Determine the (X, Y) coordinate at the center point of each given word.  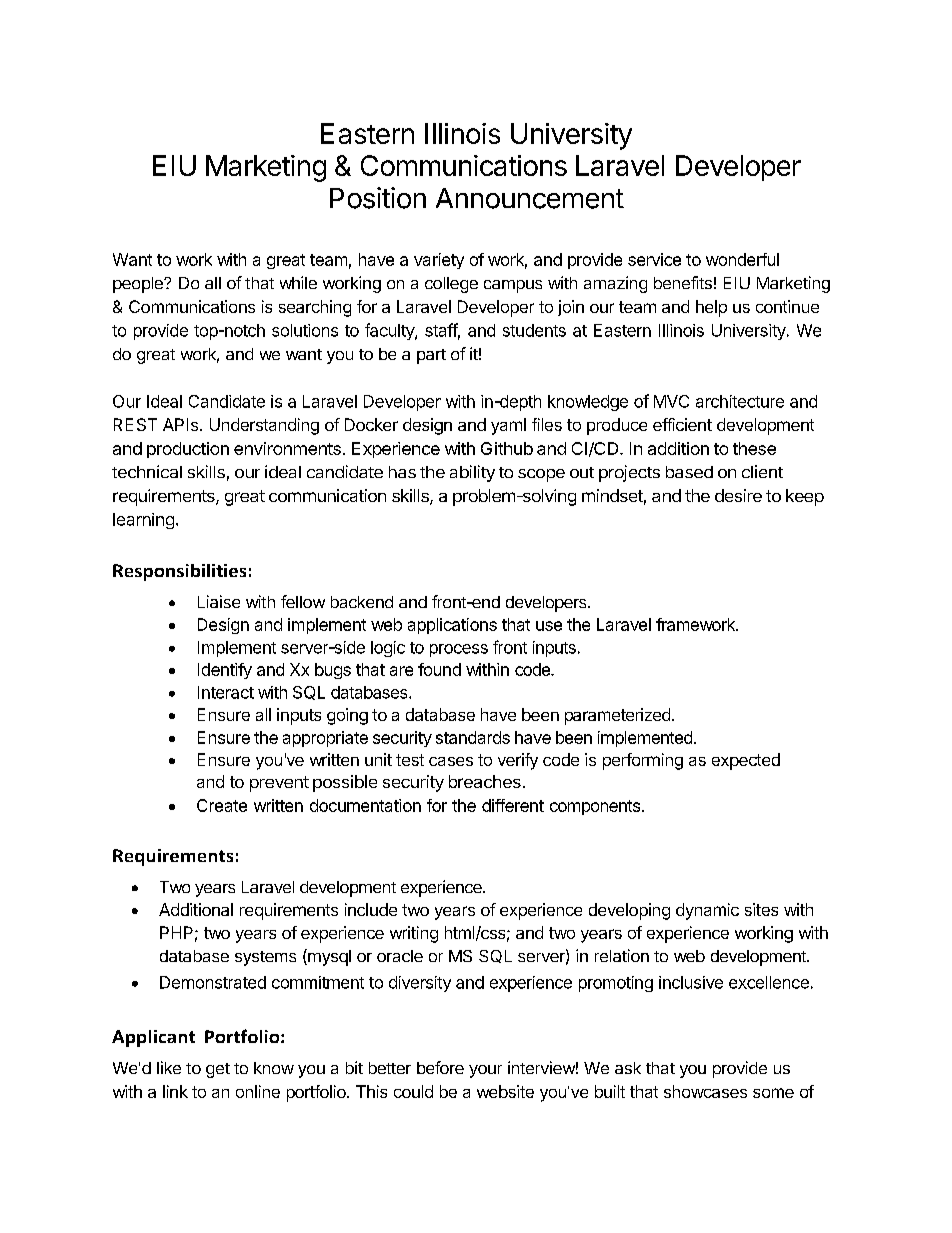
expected (746, 761)
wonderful (742, 259)
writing (414, 934)
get (218, 1070)
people (139, 285)
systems (265, 958)
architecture (740, 401)
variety (439, 261)
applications (452, 626)
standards (473, 737)
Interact (226, 692)
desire (738, 495)
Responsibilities (179, 572)
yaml (508, 426)
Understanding (264, 426)
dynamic (707, 911)
